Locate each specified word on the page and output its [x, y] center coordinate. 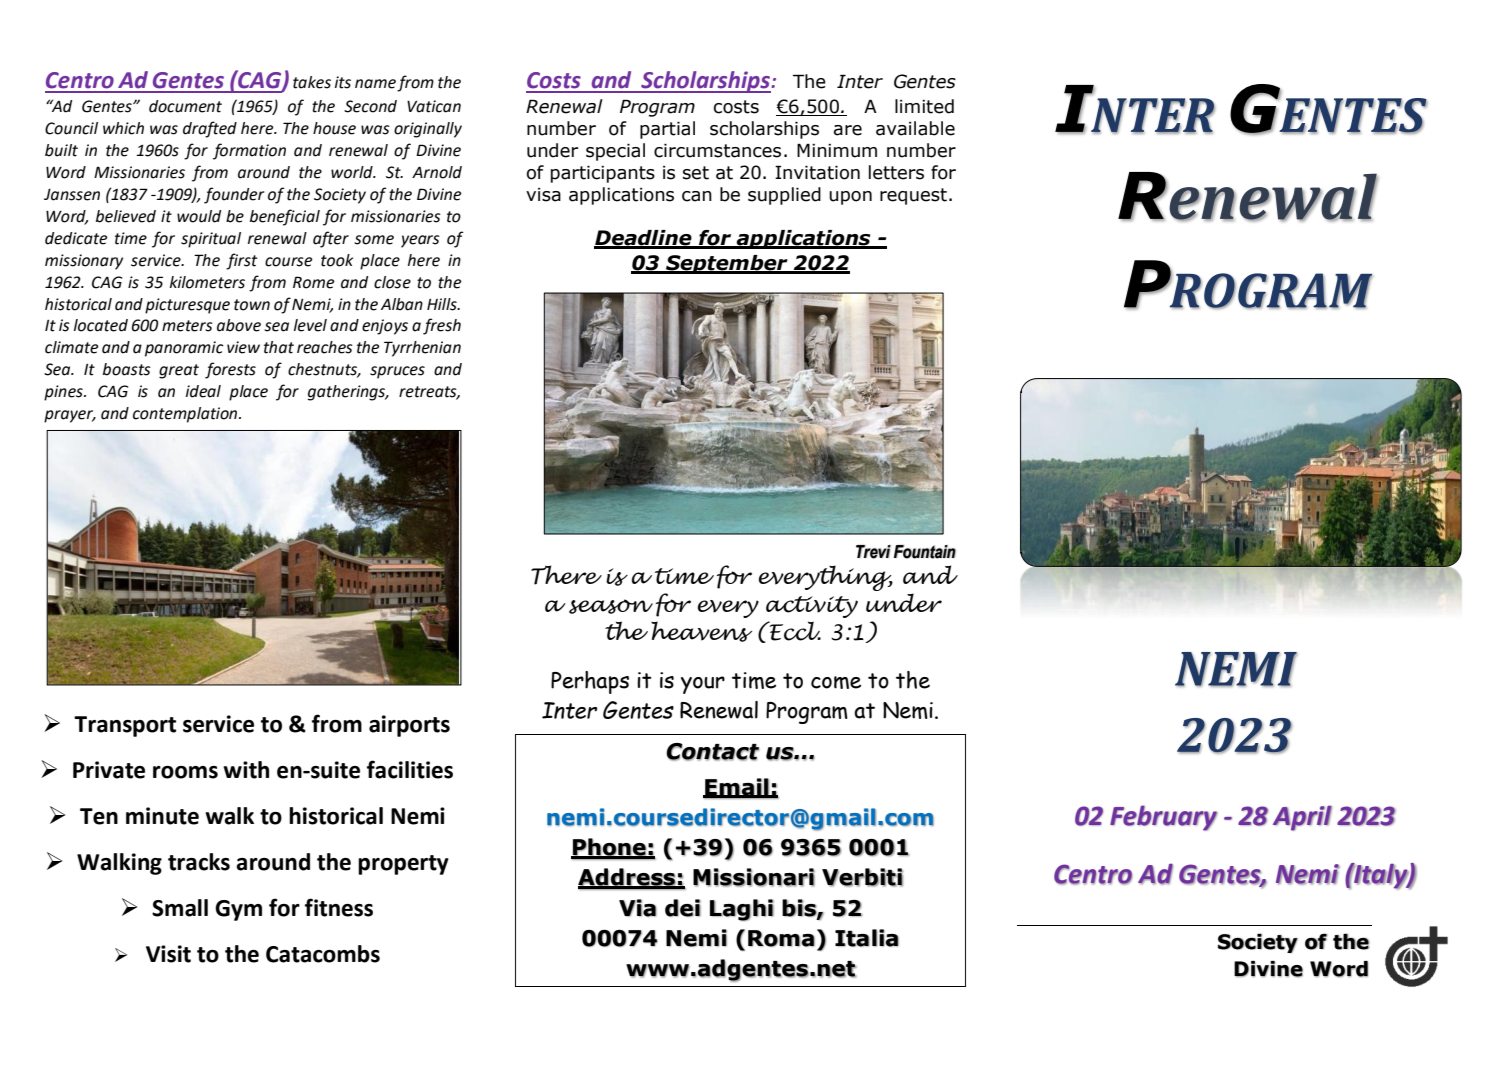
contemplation [186, 415]
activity [812, 607]
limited [924, 106]
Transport [125, 726]
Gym [238, 910]
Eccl [794, 631]
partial [667, 130]
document [185, 106]
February [1163, 818]
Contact [712, 752]
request [913, 196]
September [727, 264]
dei [683, 908]
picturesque [187, 306]
